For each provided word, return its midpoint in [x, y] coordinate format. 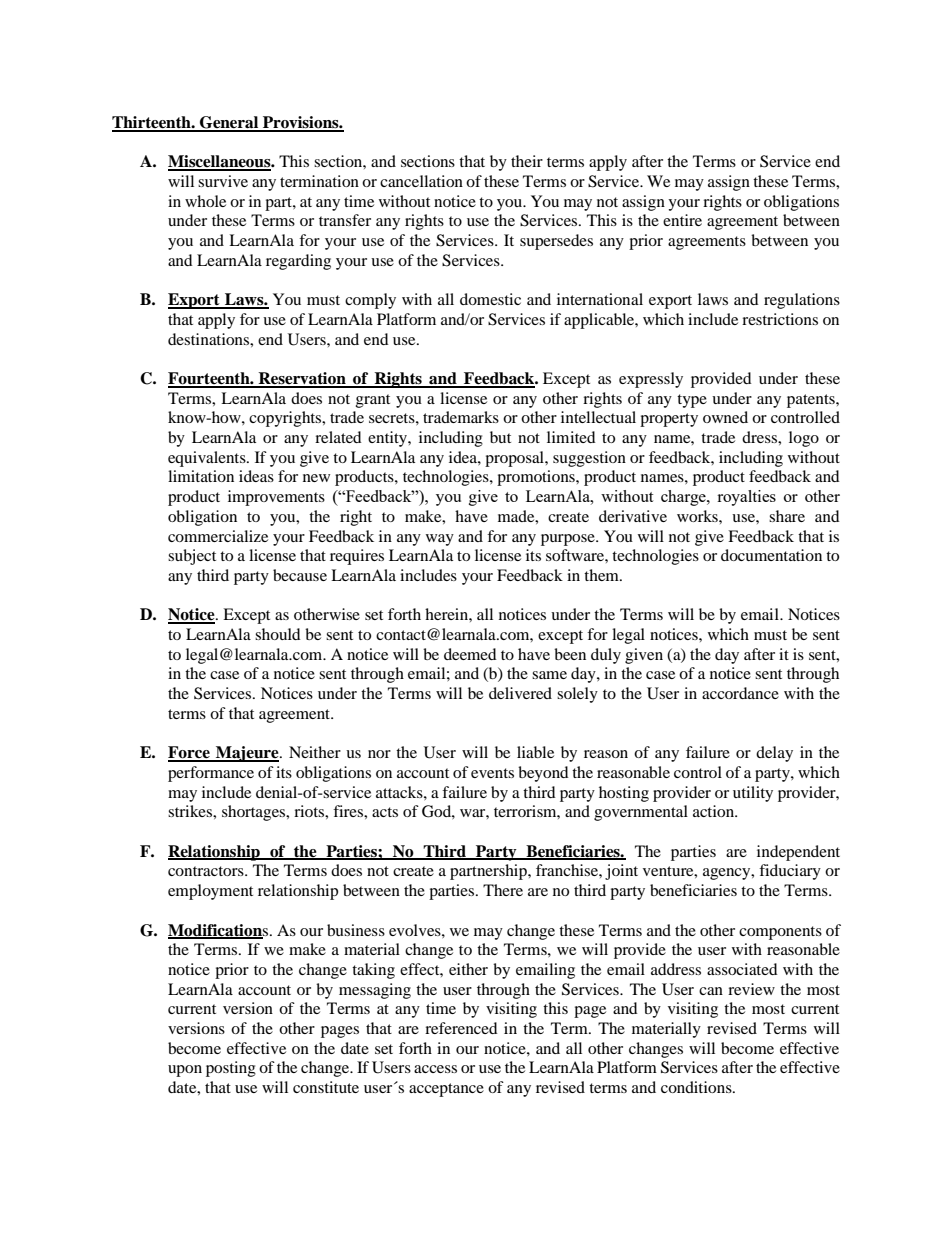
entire [682, 220]
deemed [470, 654]
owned [725, 417]
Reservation [302, 379]
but [500, 437]
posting [231, 1069]
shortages [255, 813]
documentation [771, 555]
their [527, 161]
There [503, 890]
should [278, 634]
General [229, 123]
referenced [461, 1028]
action [715, 811]
